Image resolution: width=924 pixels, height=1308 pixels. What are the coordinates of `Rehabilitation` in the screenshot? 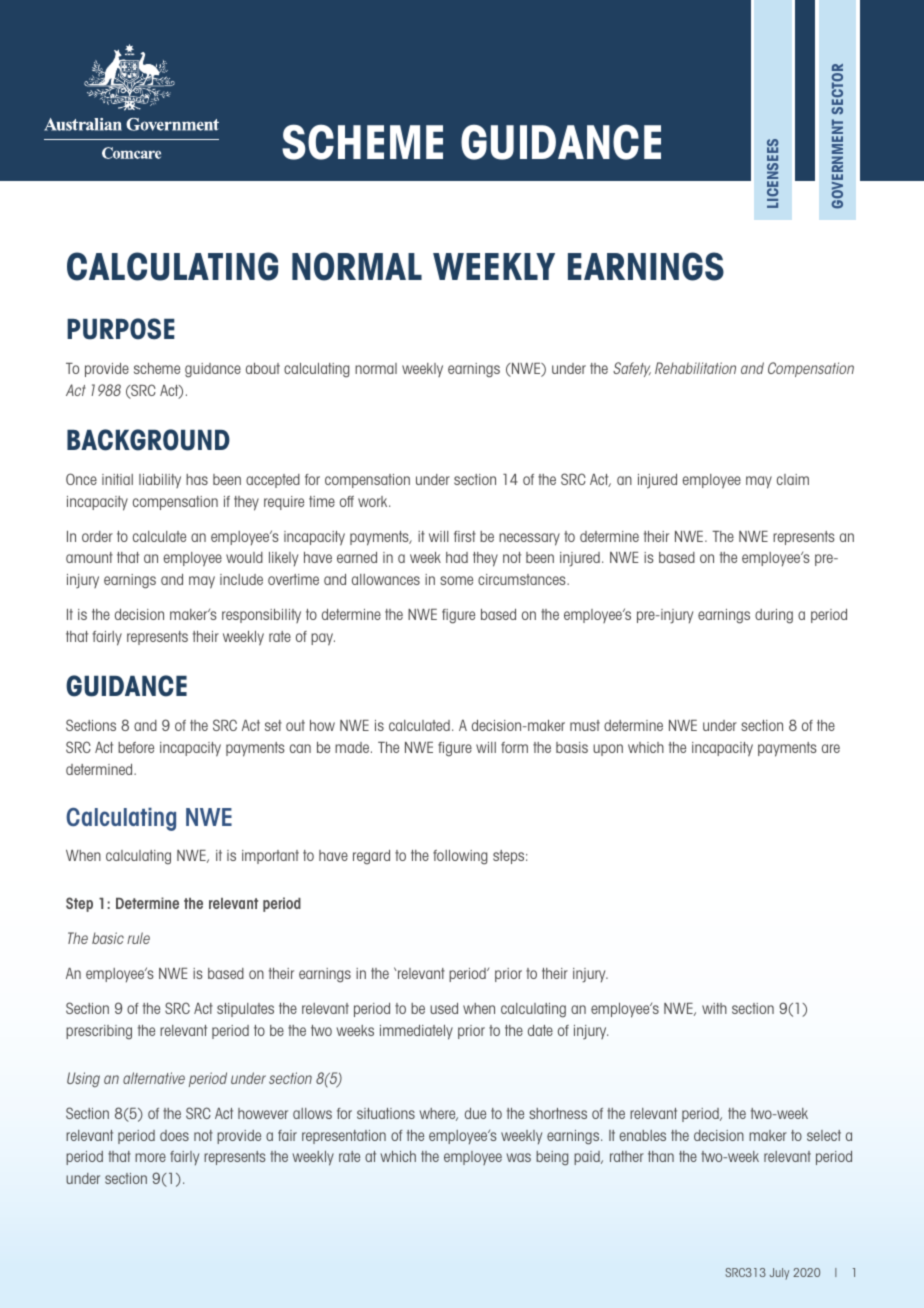 It's located at (695, 368).
